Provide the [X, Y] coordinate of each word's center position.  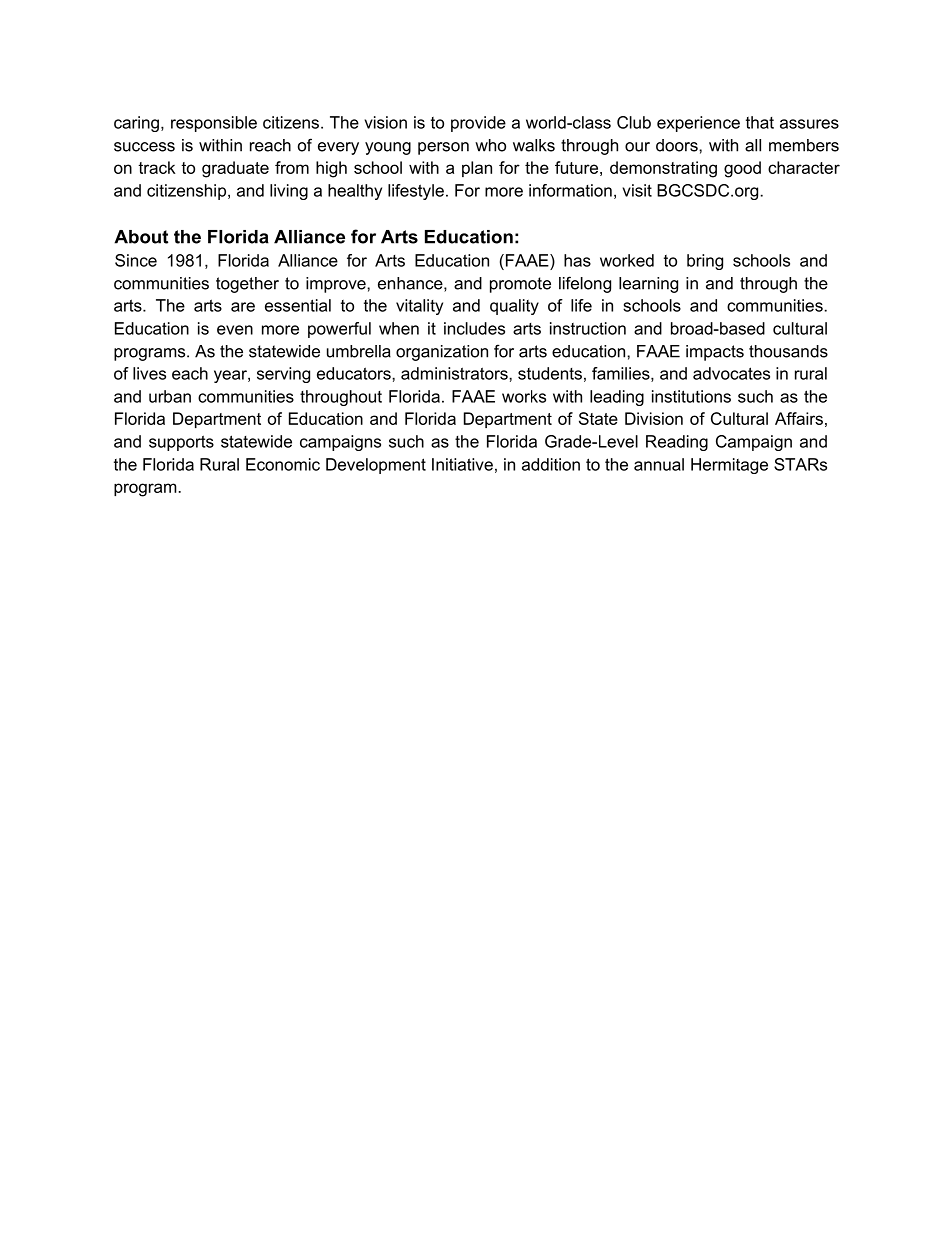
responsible [214, 124]
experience [698, 124]
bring [705, 262]
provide [478, 124]
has [577, 260]
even [235, 330]
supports [181, 443]
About [141, 237]
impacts [715, 353]
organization [442, 353]
